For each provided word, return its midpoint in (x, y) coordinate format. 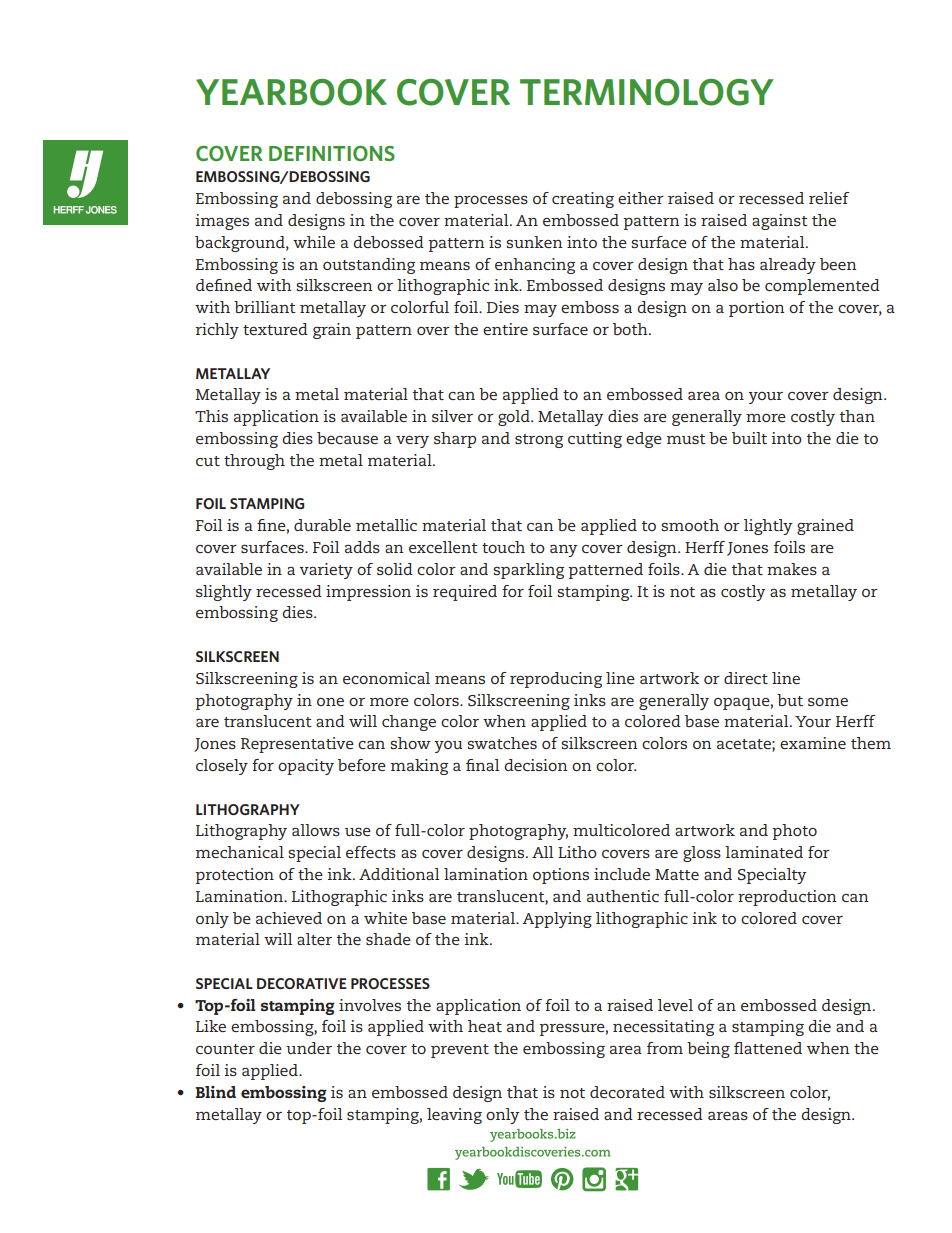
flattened (768, 1048)
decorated (627, 1092)
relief (829, 198)
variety (326, 571)
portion (756, 309)
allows (316, 830)
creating (583, 200)
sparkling (528, 571)
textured (275, 329)
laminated (764, 852)
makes (792, 569)
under (309, 1048)
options (561, 876)
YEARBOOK (291, 92)
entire (505, 329)
